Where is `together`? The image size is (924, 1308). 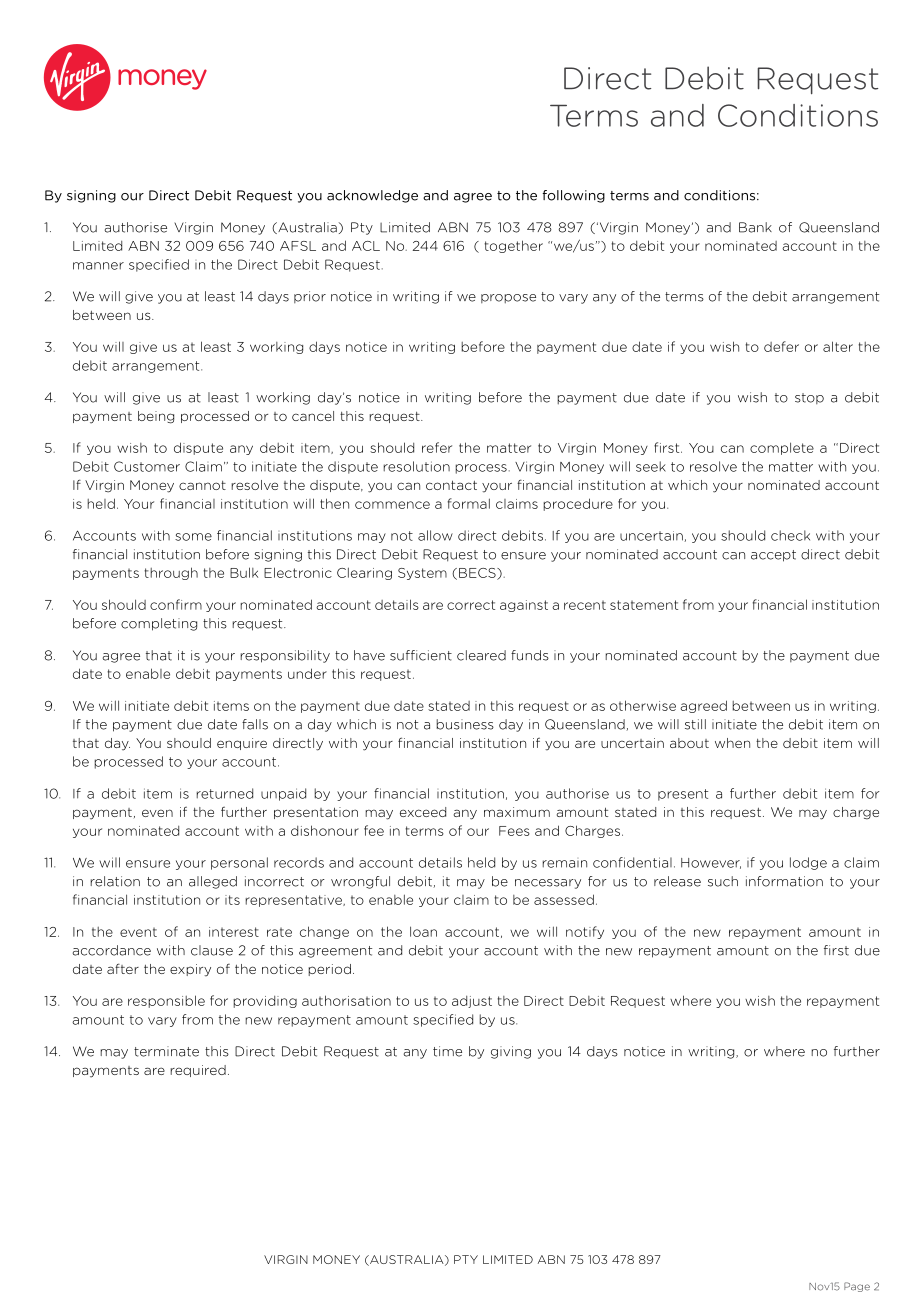
together is located at coordinates (513, 246).
